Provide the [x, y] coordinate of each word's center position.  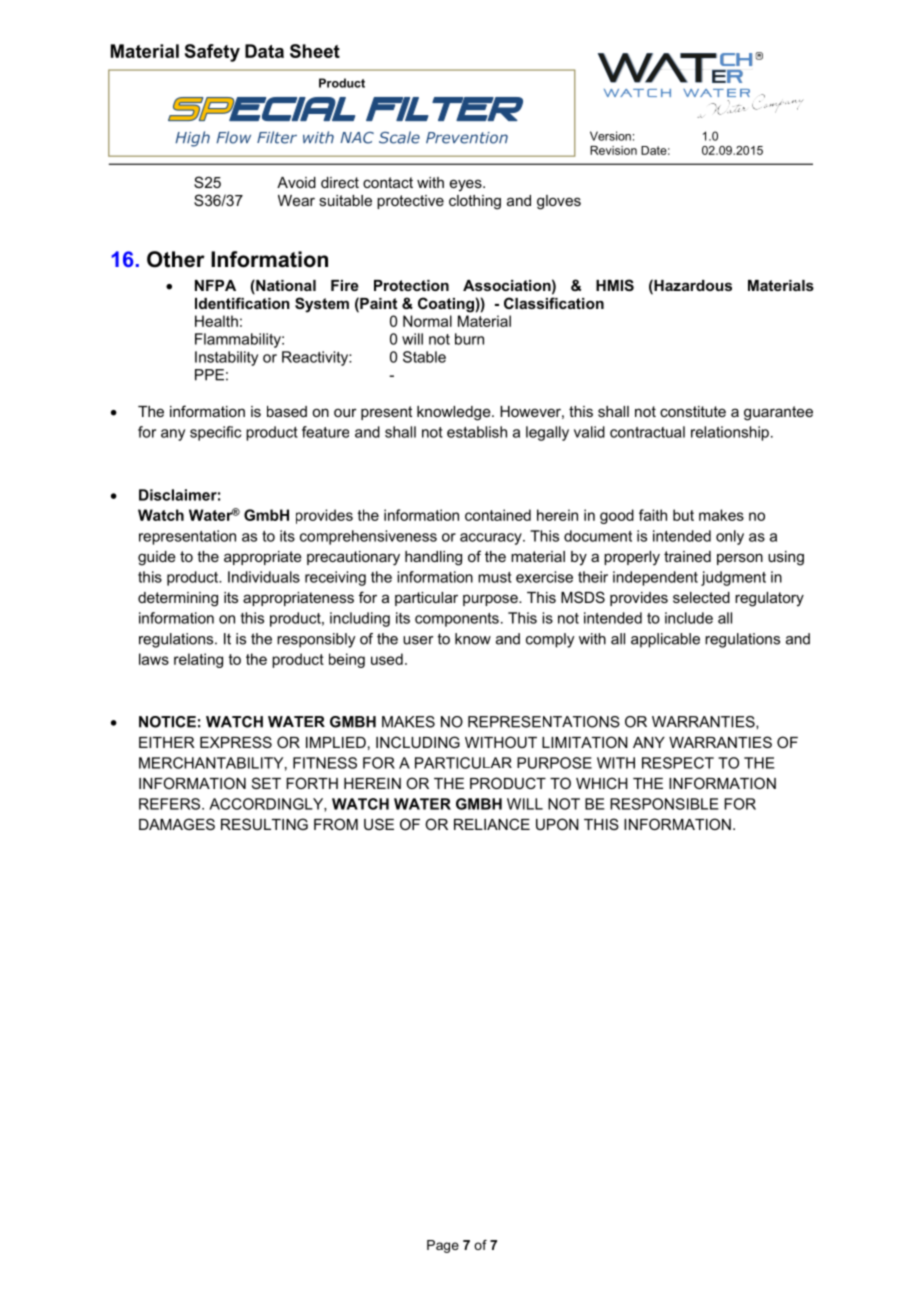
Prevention [467, 138]
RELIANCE [492, 824]
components [457, 620]
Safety [212, 53]
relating [198, 660]
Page [443, 1246]
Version [610, 136]
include [689, 618]
